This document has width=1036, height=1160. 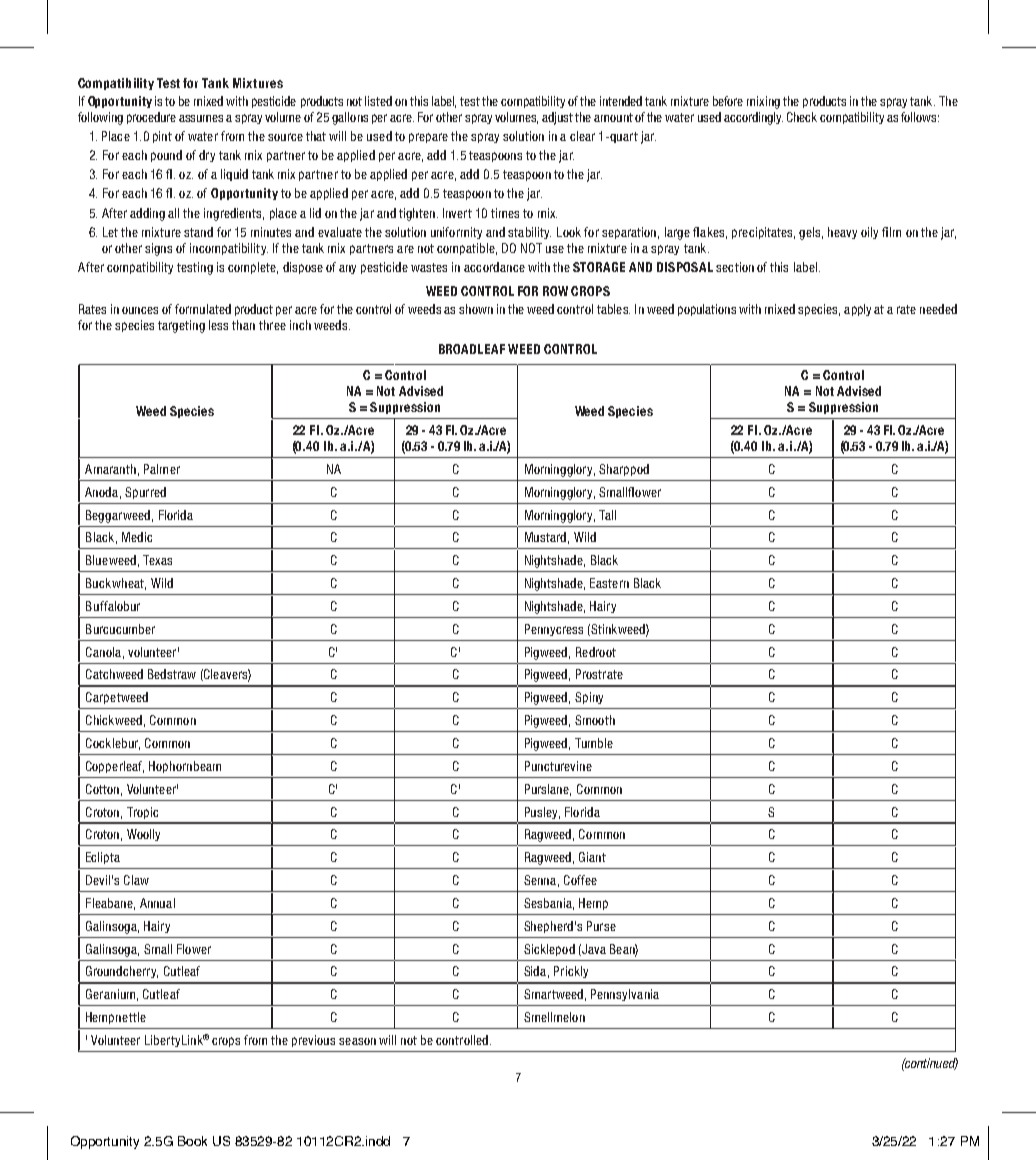 What do you see at coordinates (201, 118) in the document?
I see `assumes` at bounding box center [201, 118].
